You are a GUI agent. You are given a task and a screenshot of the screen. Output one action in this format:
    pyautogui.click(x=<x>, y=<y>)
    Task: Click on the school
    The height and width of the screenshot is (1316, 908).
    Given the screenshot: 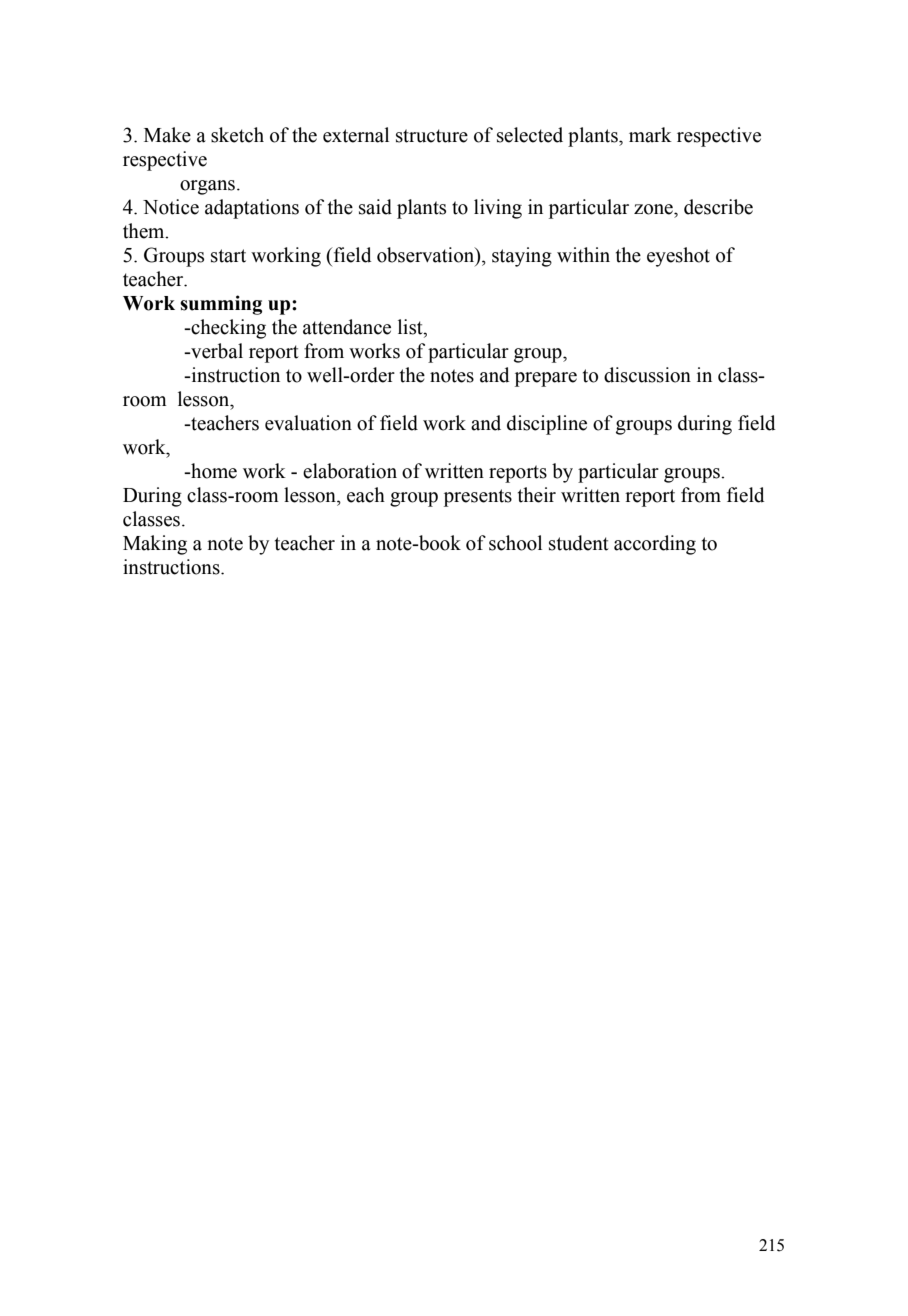 What is the action you would take?
    pyautogui.click(x=515, y=543)
